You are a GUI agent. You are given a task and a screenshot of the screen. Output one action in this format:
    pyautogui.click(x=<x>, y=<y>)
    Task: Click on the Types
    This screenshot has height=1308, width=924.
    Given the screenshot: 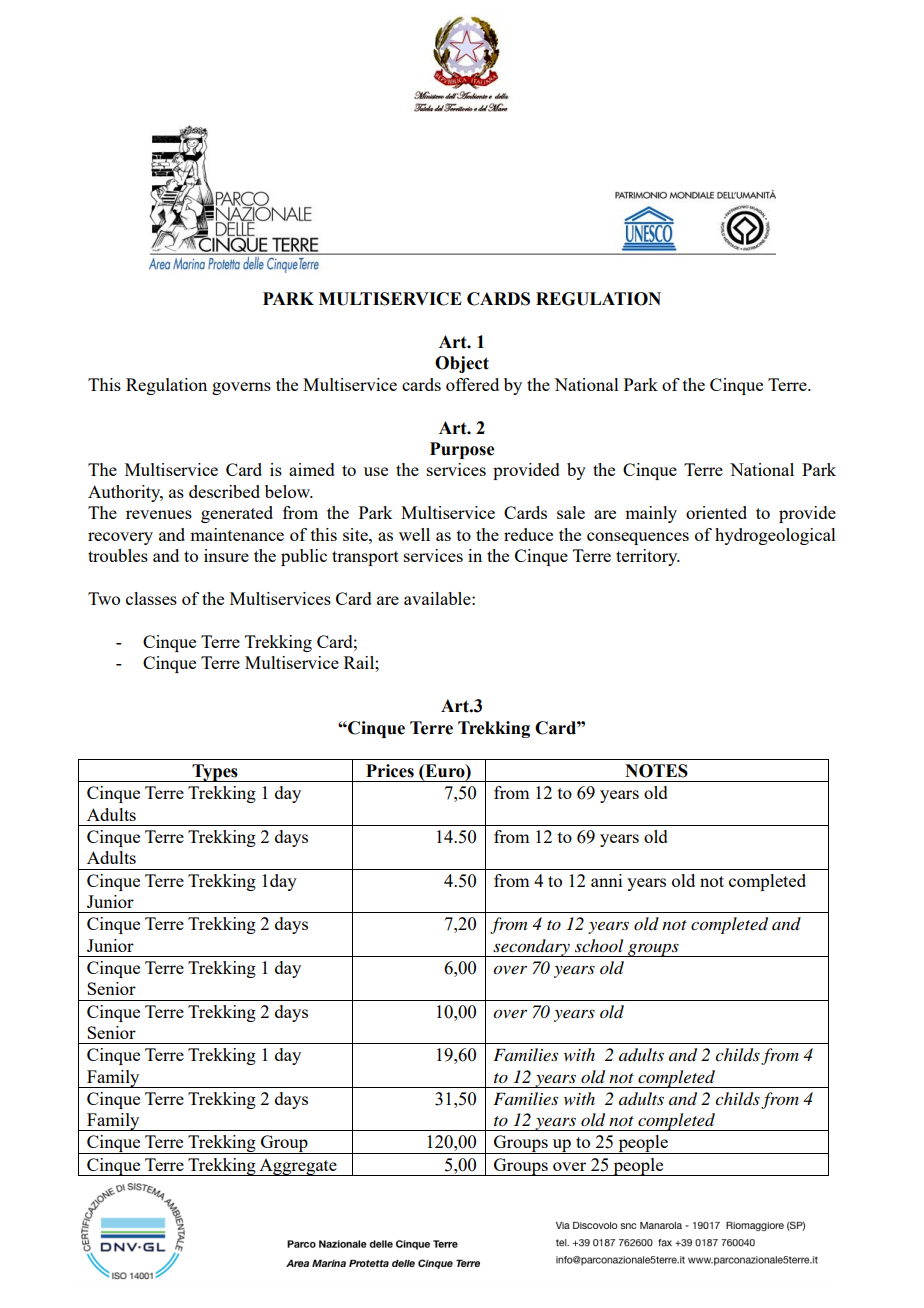 What is the action you would take?
    pyautogui.click(x=215, y=773)
